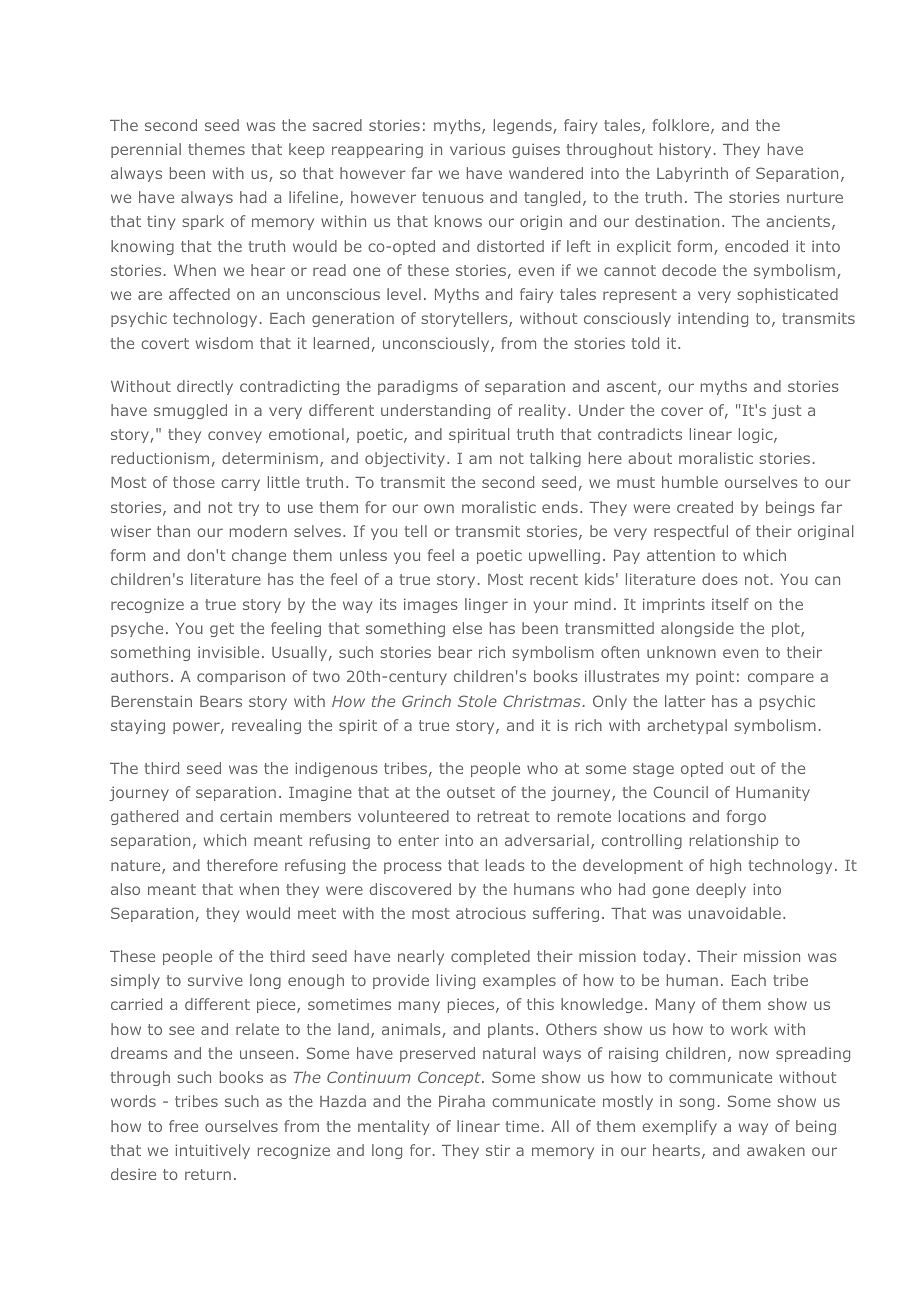  What do you see at coordinates (205, 387) in the image?
I see `directly` at bounding box center [205, 387].
